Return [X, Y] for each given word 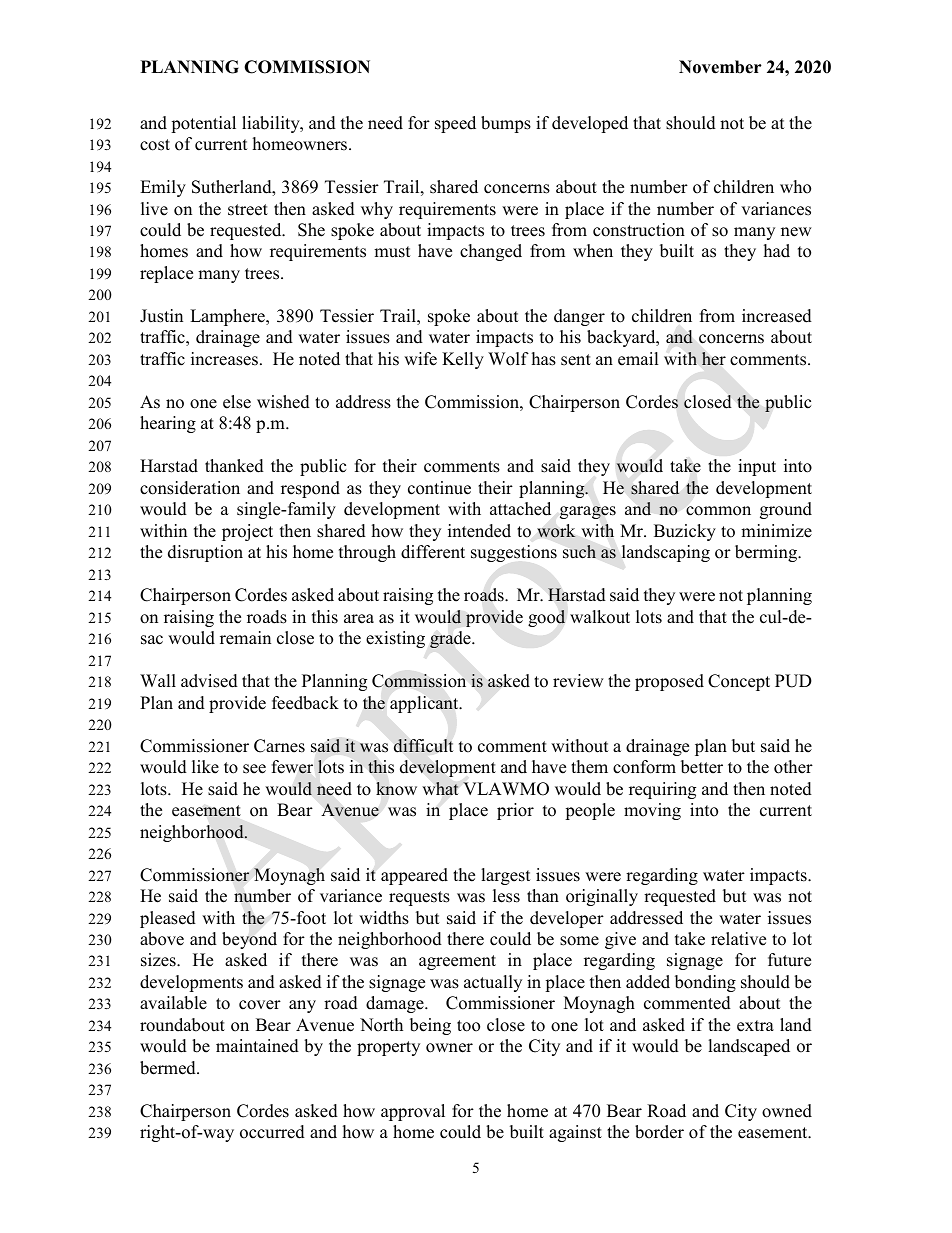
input [757, 467]
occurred [272, 1132]
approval [413, 1112]
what [440, 789]
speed [455, 124]
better [702, 767]
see [254, 769]
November [720, 67]
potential [203, 124]
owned [787, 1111]
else [237, 402]
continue [439, 488]
